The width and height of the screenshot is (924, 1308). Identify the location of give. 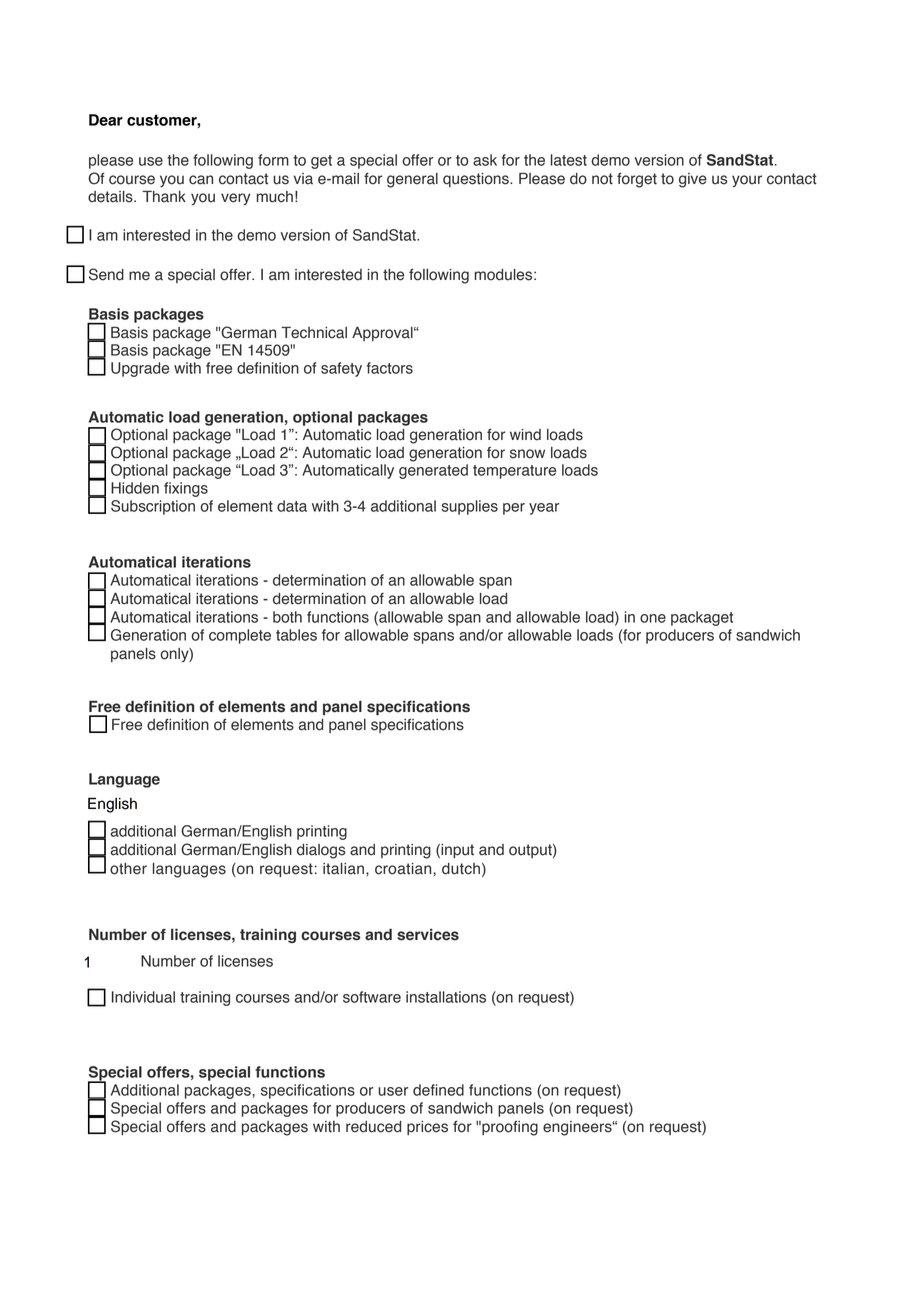
(693, 180).
